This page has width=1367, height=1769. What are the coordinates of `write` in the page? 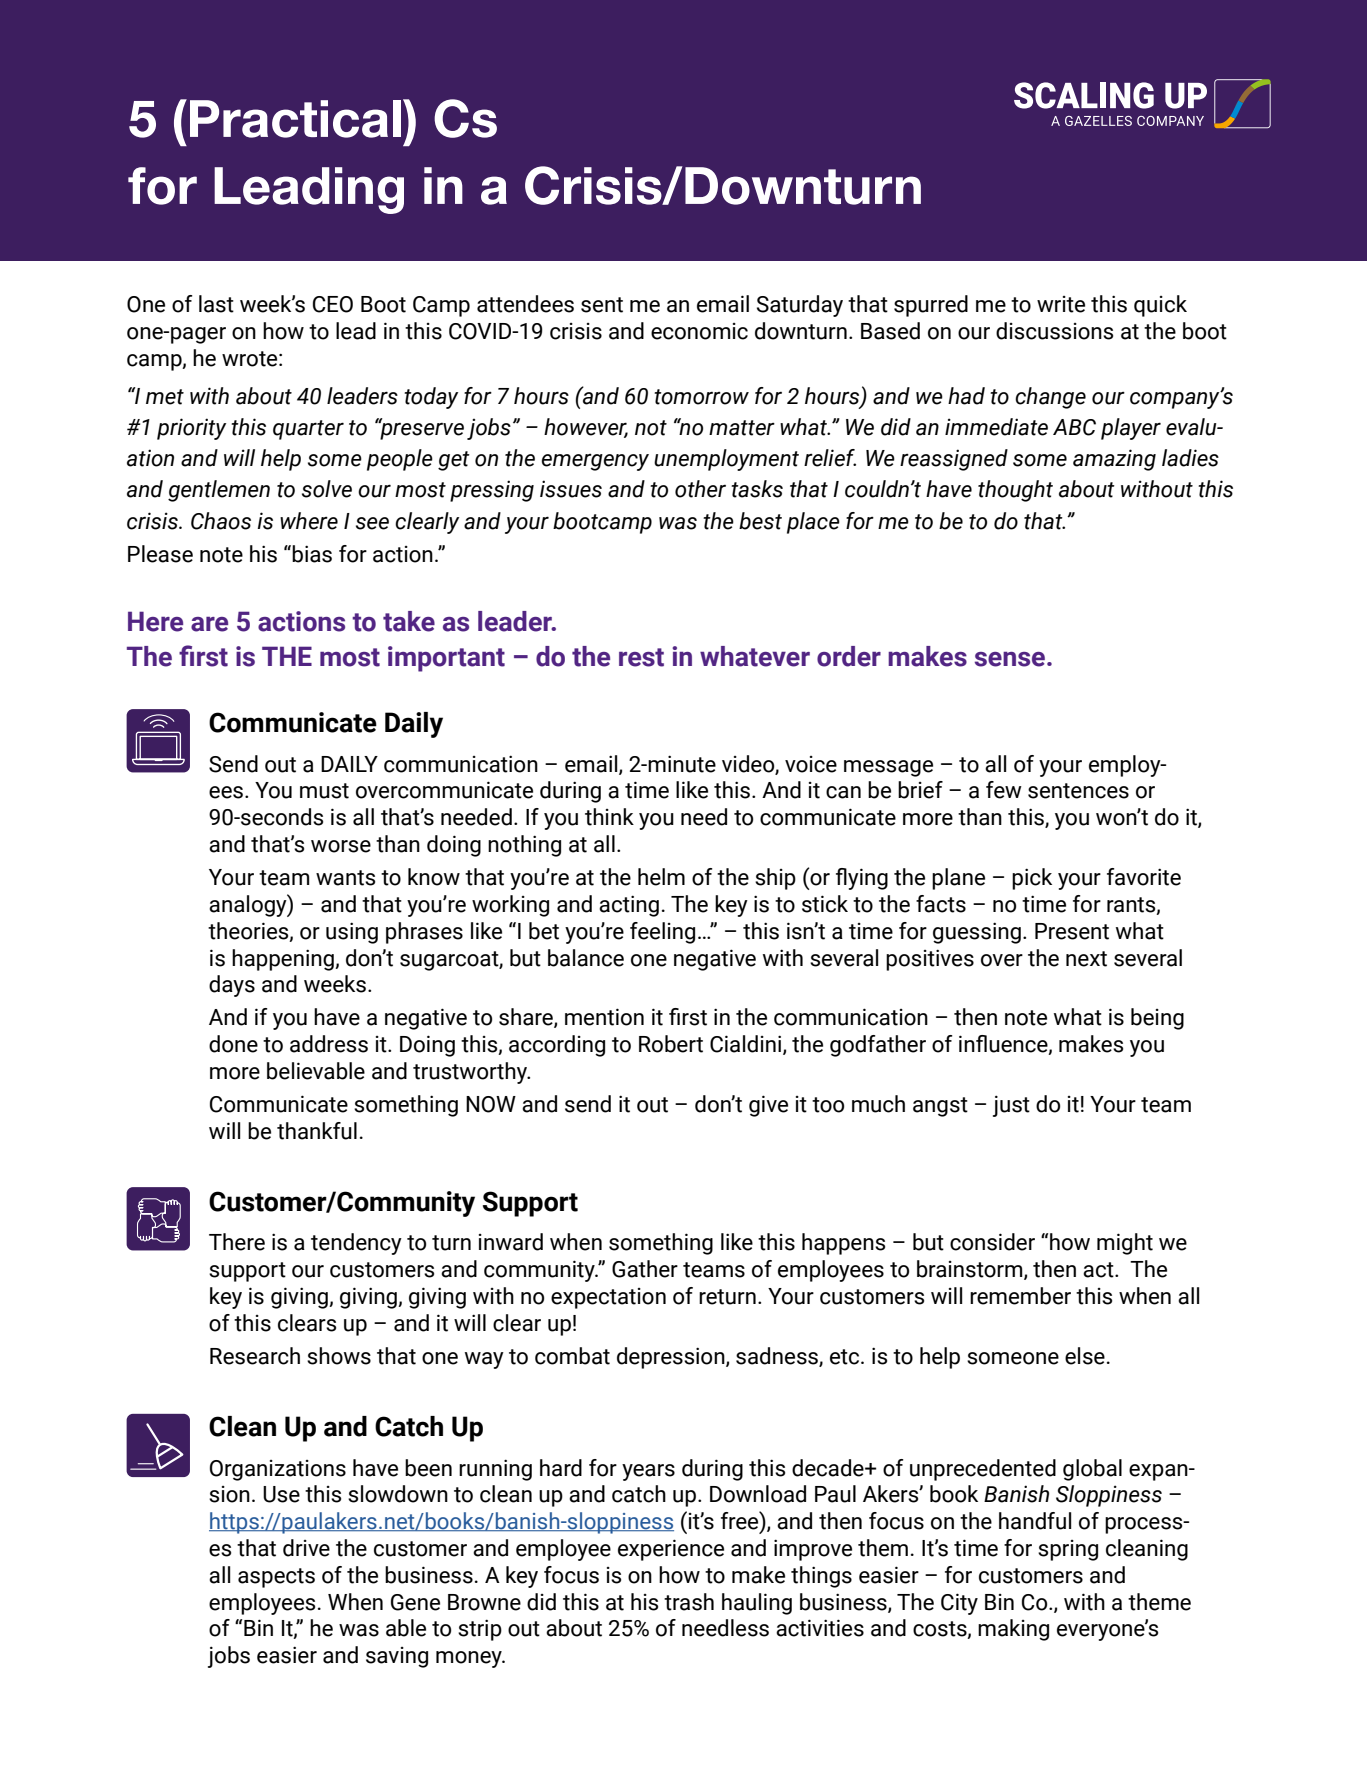 It's located at (1061, 304).
